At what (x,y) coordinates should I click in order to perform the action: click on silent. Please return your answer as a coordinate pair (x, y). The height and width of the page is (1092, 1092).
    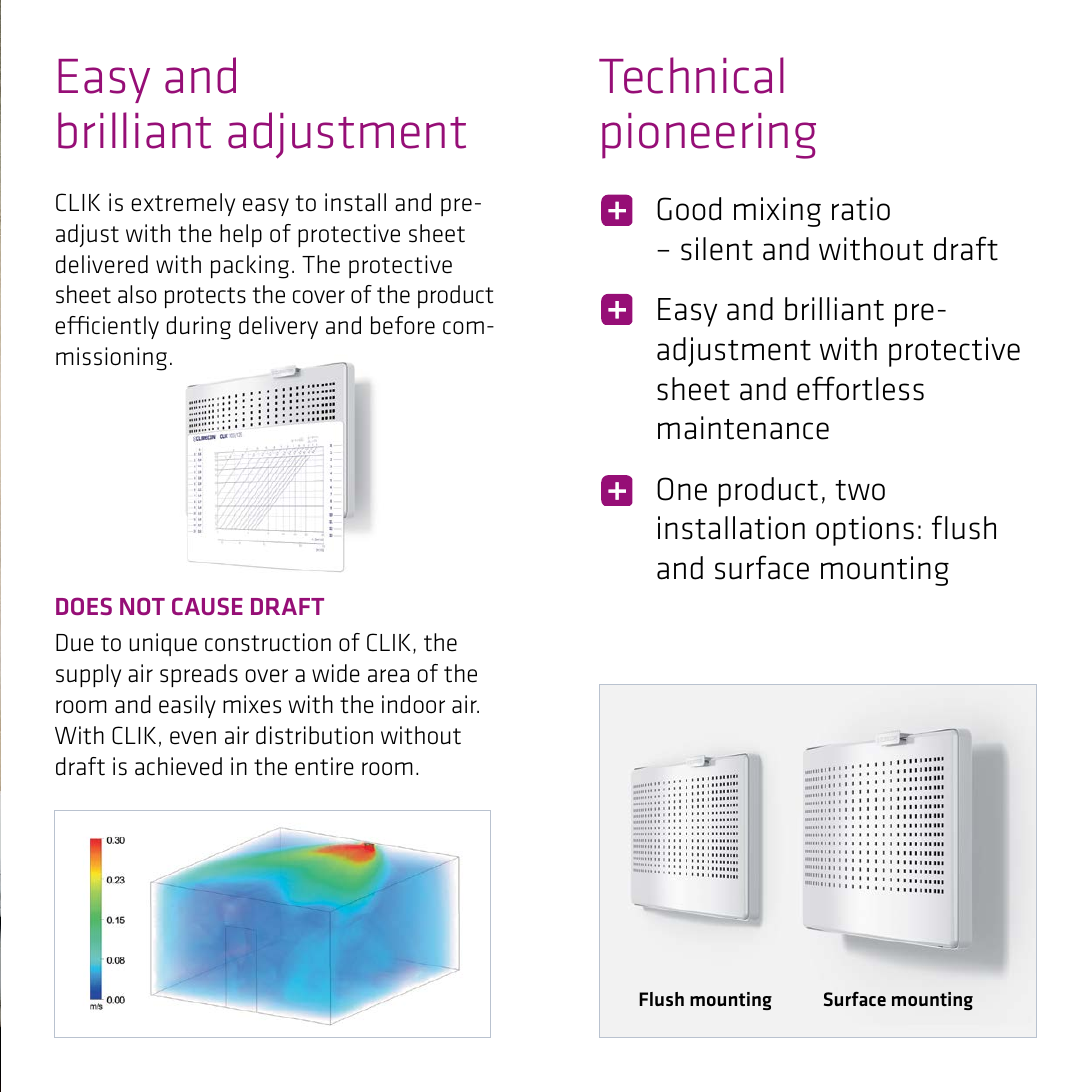
    Looking at the image, I should click on (717, 249).
